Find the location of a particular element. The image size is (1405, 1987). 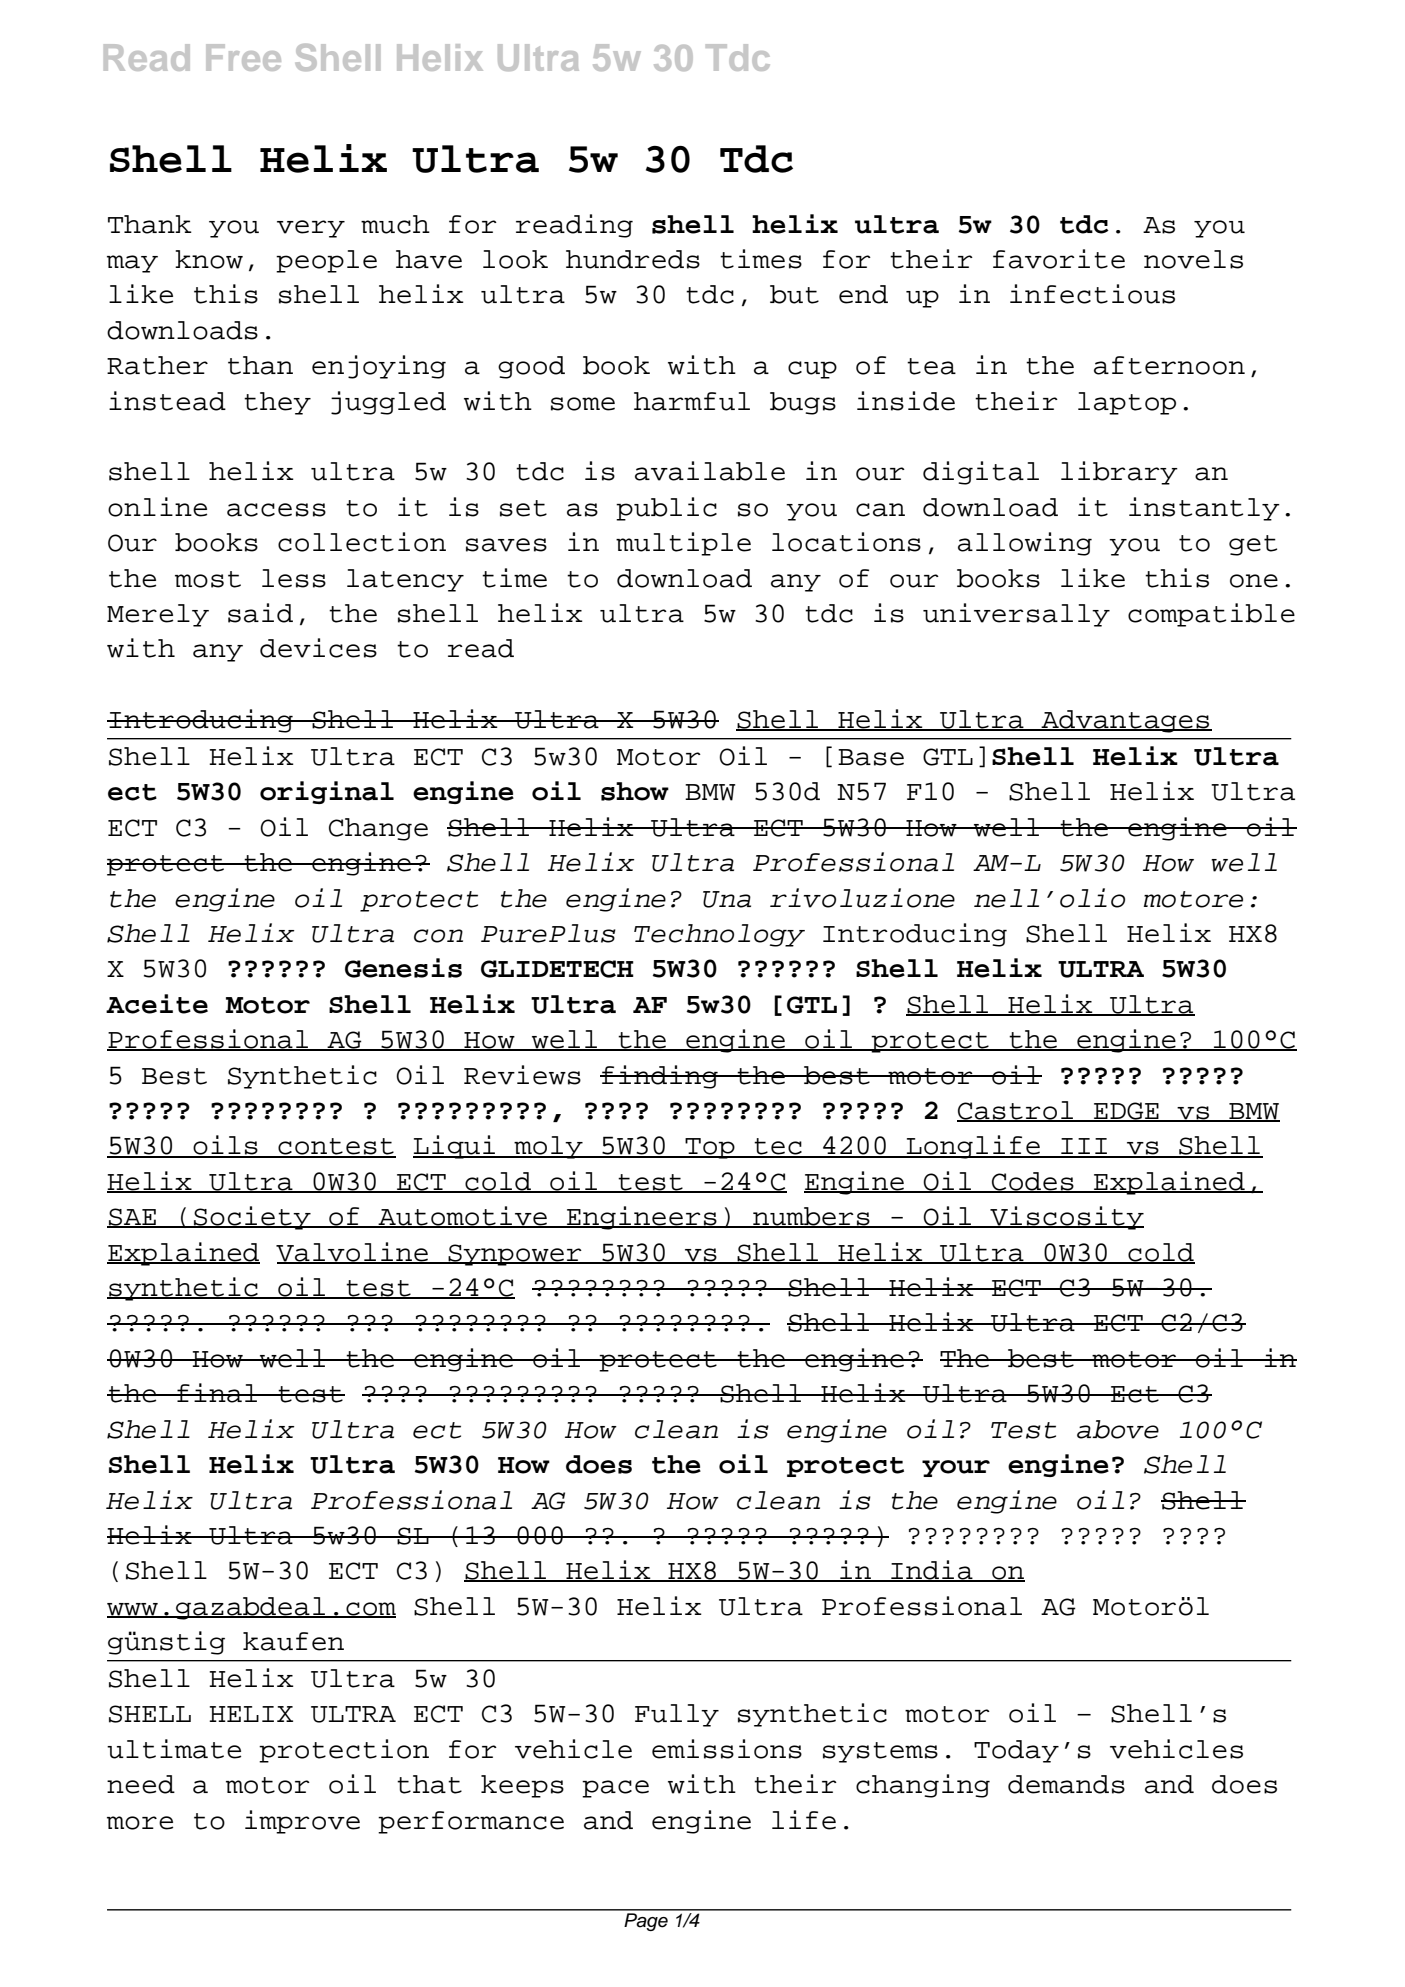

finding is located at coordinates (660, 1077).
